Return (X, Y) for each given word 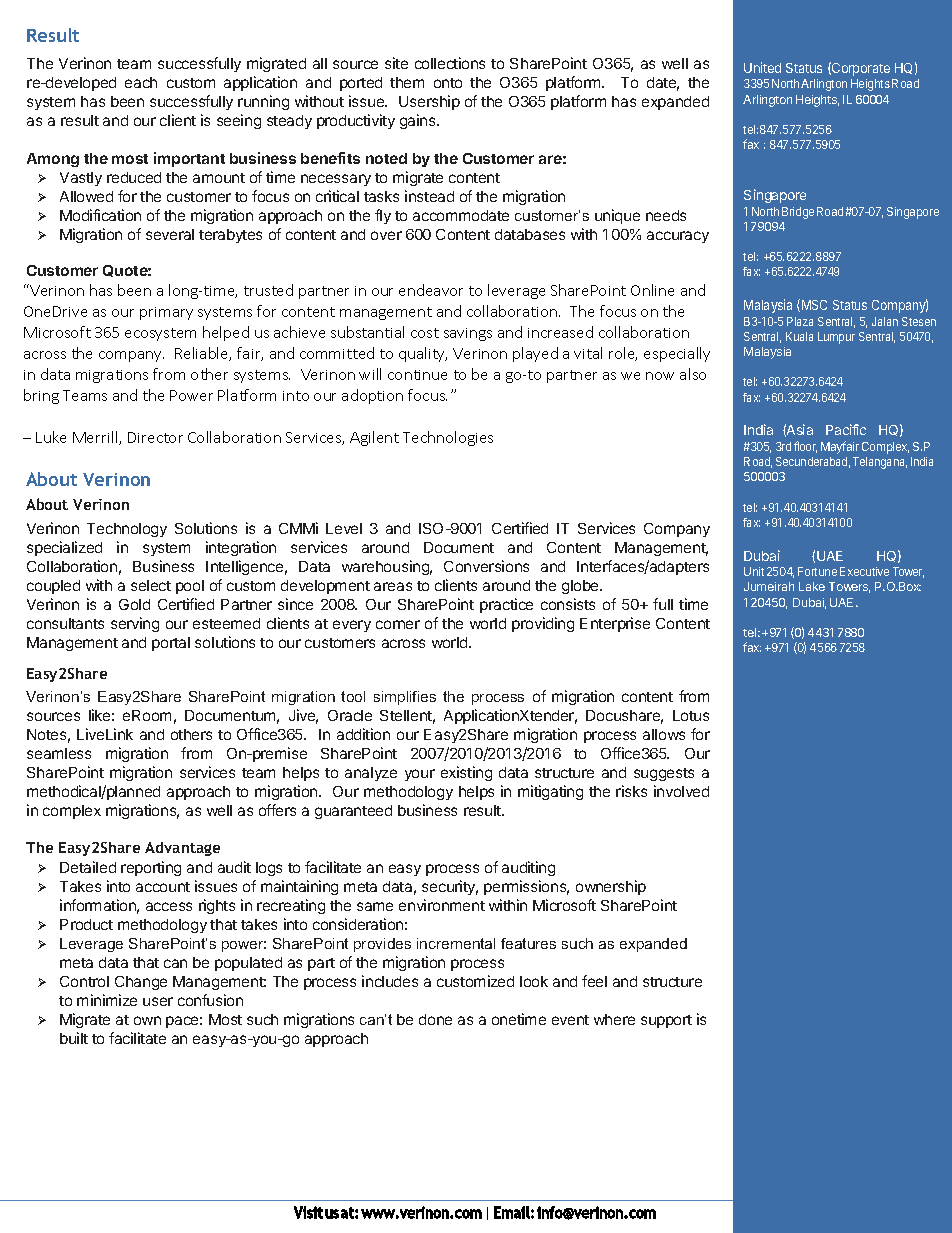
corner (398, 624)
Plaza (800, 321)
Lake (812, 586)
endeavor (431, 290)
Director (155, 437)
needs (666, 215)
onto (448, 83)
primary (166, 313)
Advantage (182, 849)
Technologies (448, 438)
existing (466, 773)
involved (681, 791)
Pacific (846, 429)
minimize (107, 1000)
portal (171, 644)
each (141, 82)
